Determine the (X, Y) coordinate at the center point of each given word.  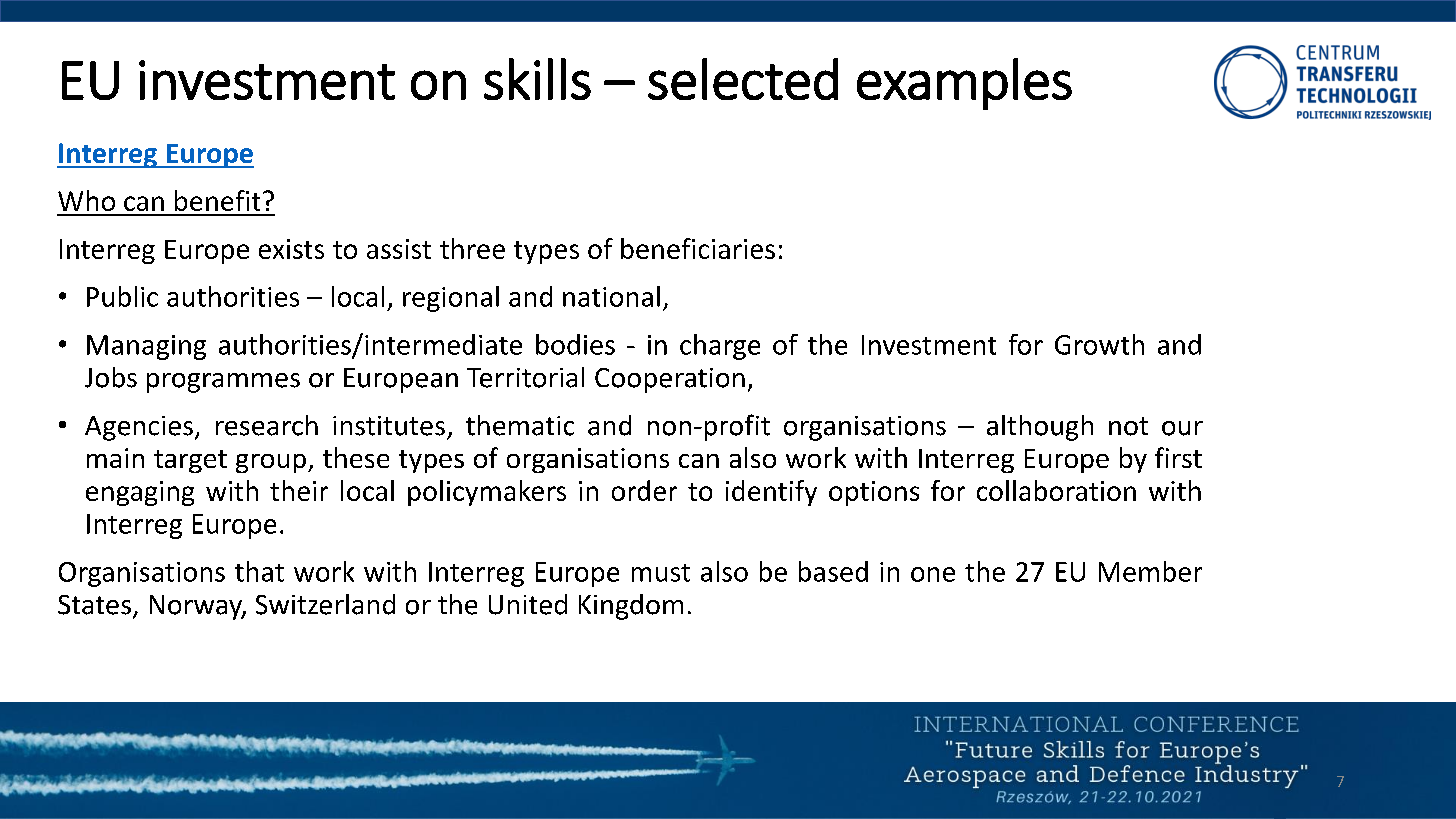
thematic (520, 425)
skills (537, 79)
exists (291, 249)
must (661, 573)
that (259, 571)
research (267, 425)
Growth (1099, 344)
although (1040, 428)
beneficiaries (698, 248)
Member (1150, 571)
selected (743, 79)
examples (964, 84)
